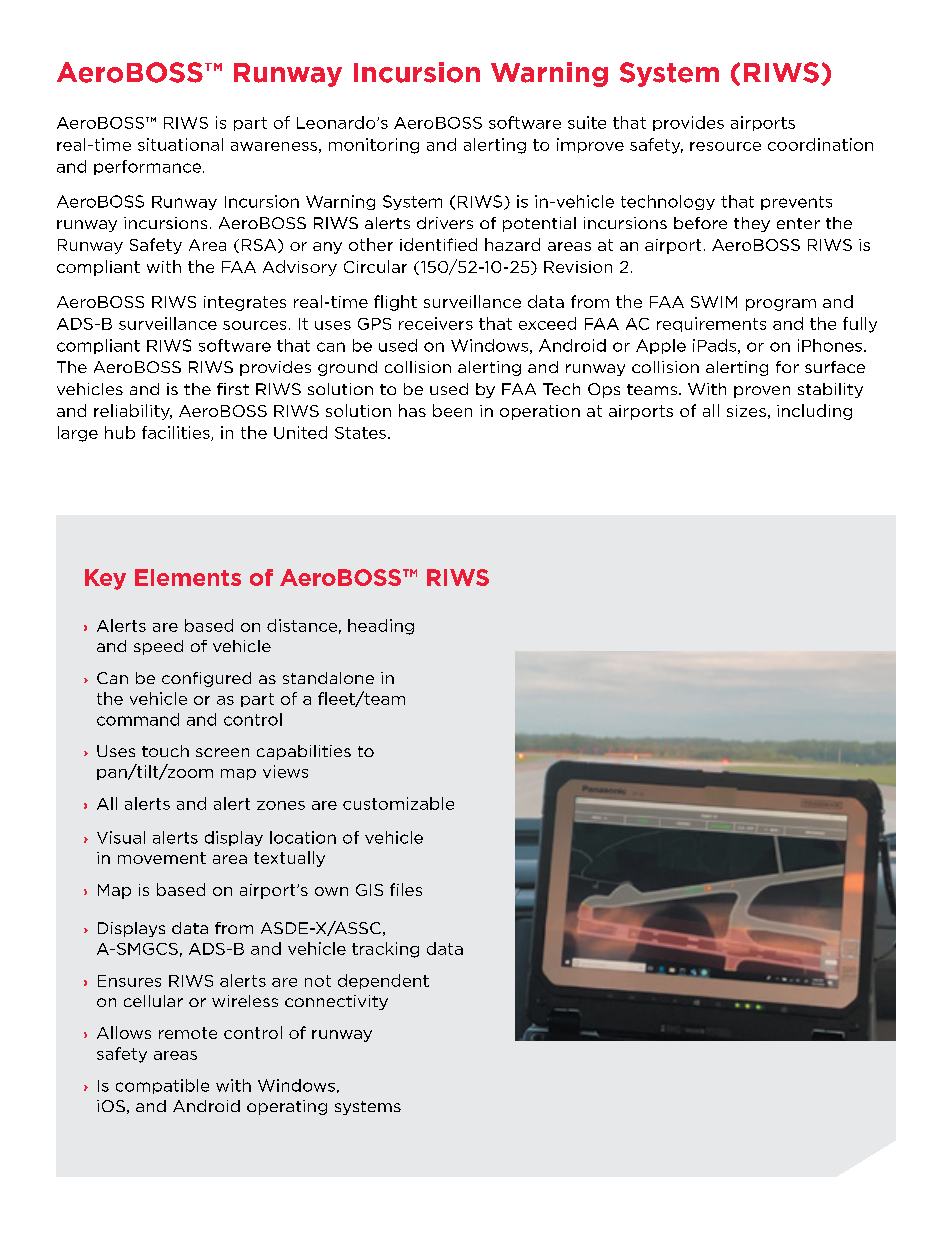 The height and width of the document is (1233, 952). Describe the element at coordinates (162, 1086) in the document. I see `compatible` at that location.
